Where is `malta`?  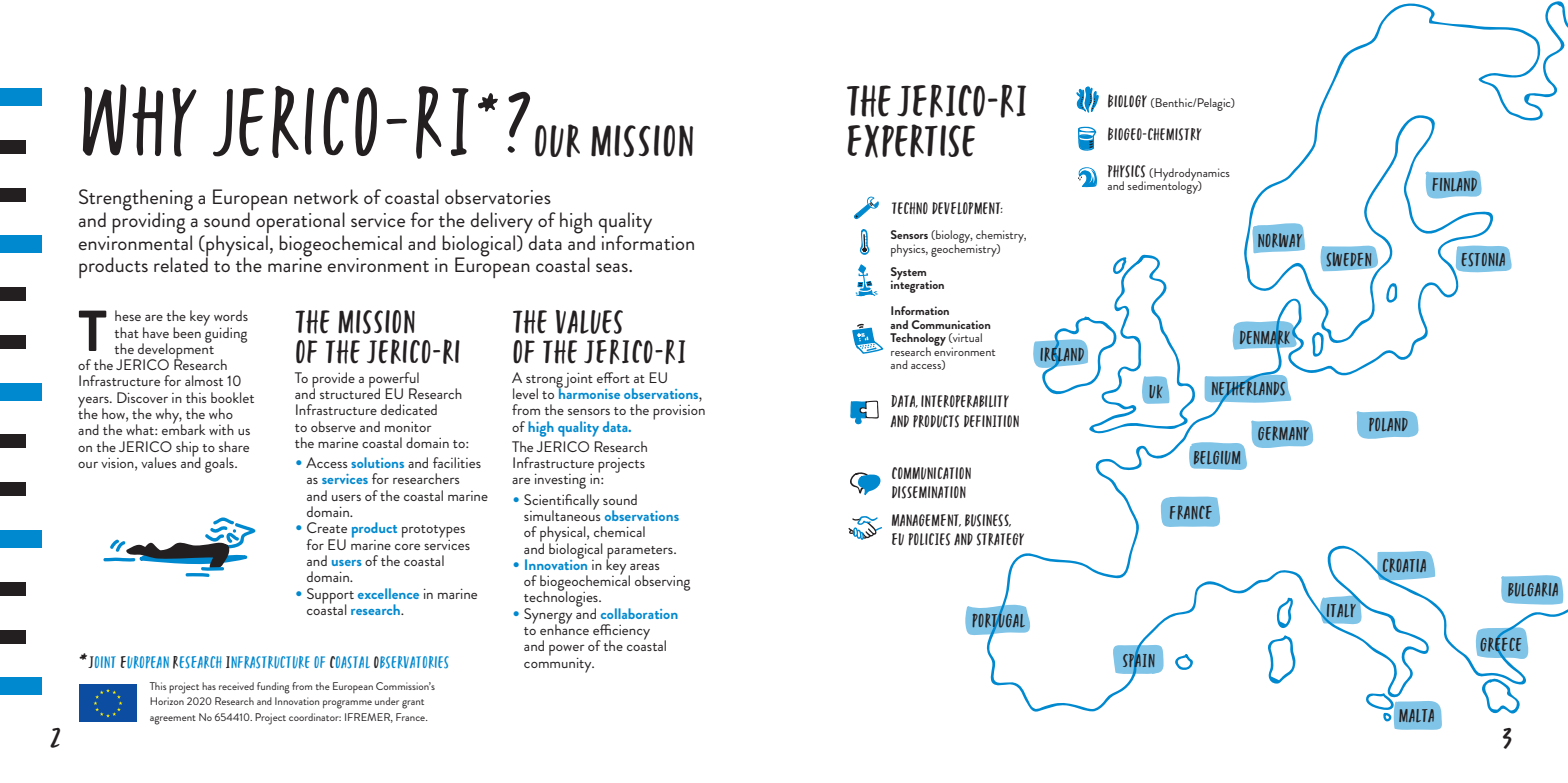 malta is located at coordinates (1416, 715).
